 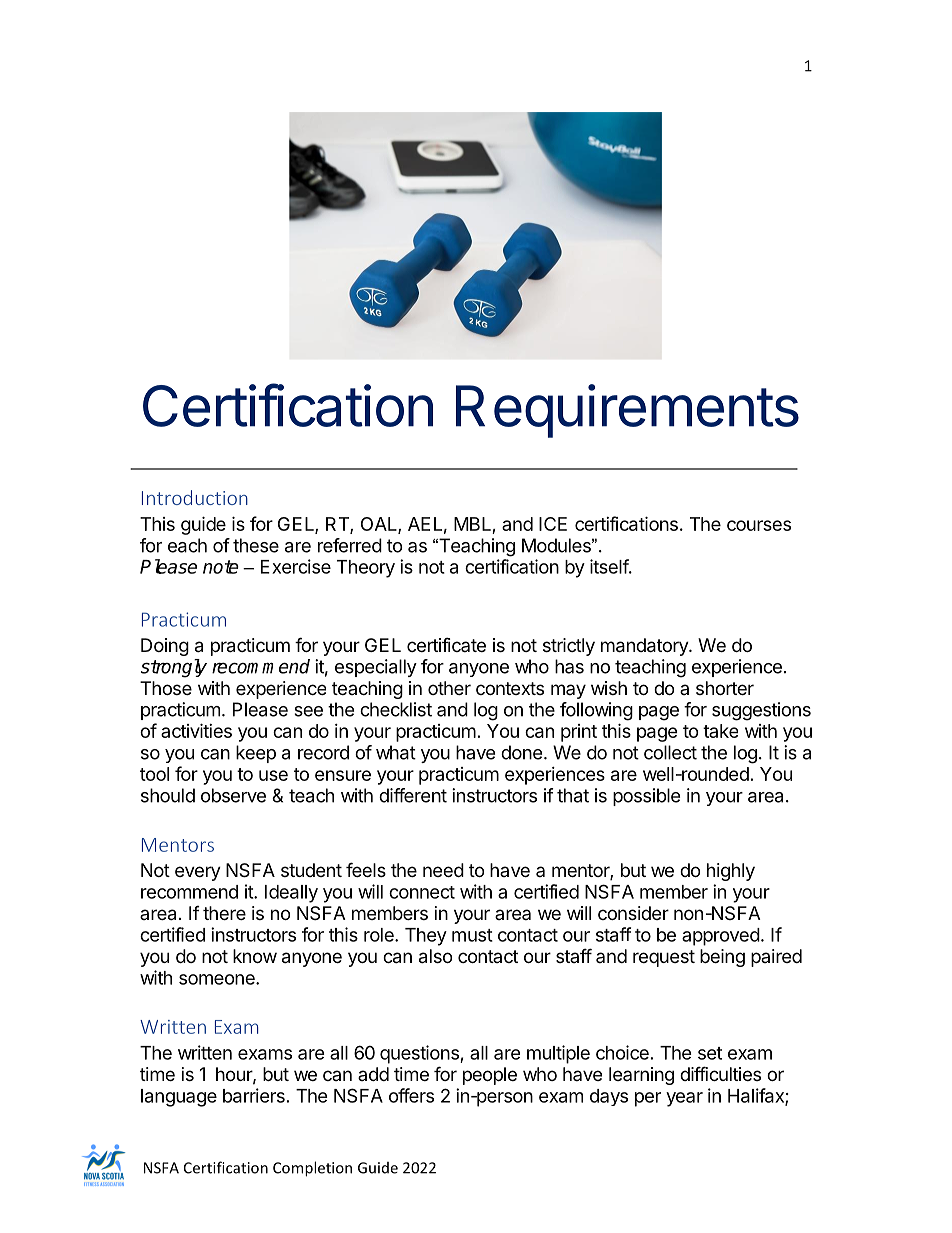 I want to click on note, so click(x=221, y=567).
